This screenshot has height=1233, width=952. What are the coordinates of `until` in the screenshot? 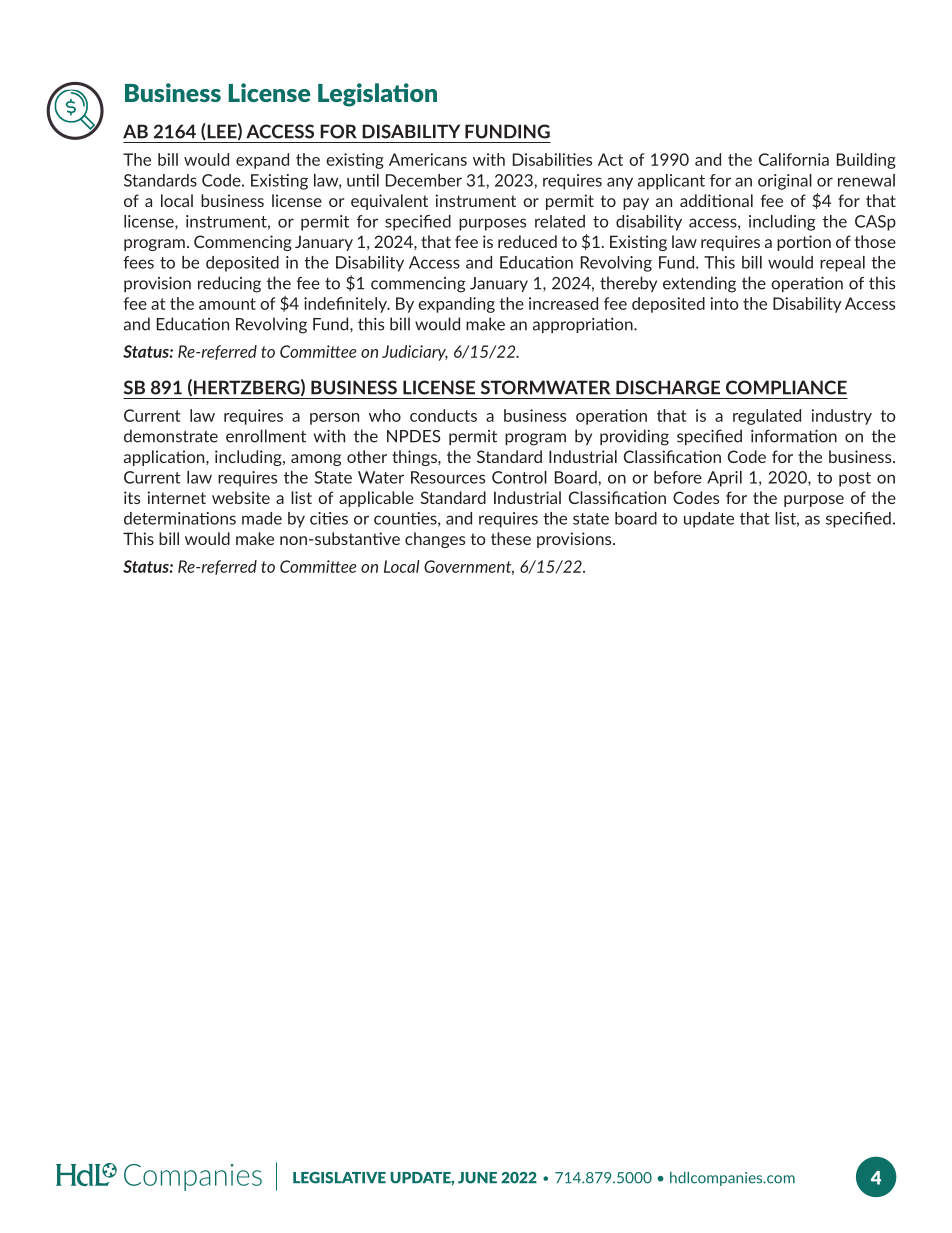 It's located at (363, 180).
